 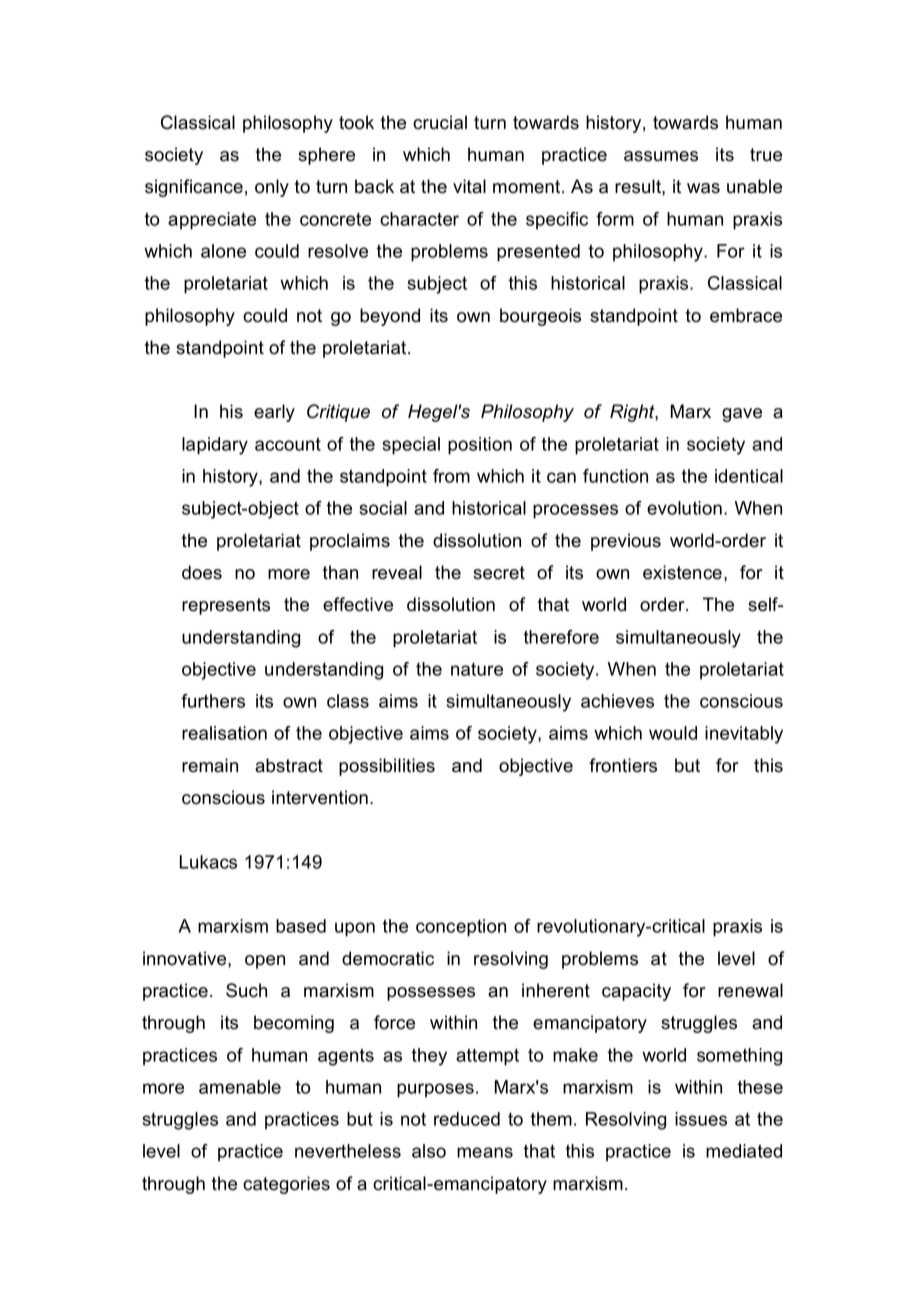 I want to click on frontiers, so click(x=623, y=765).
